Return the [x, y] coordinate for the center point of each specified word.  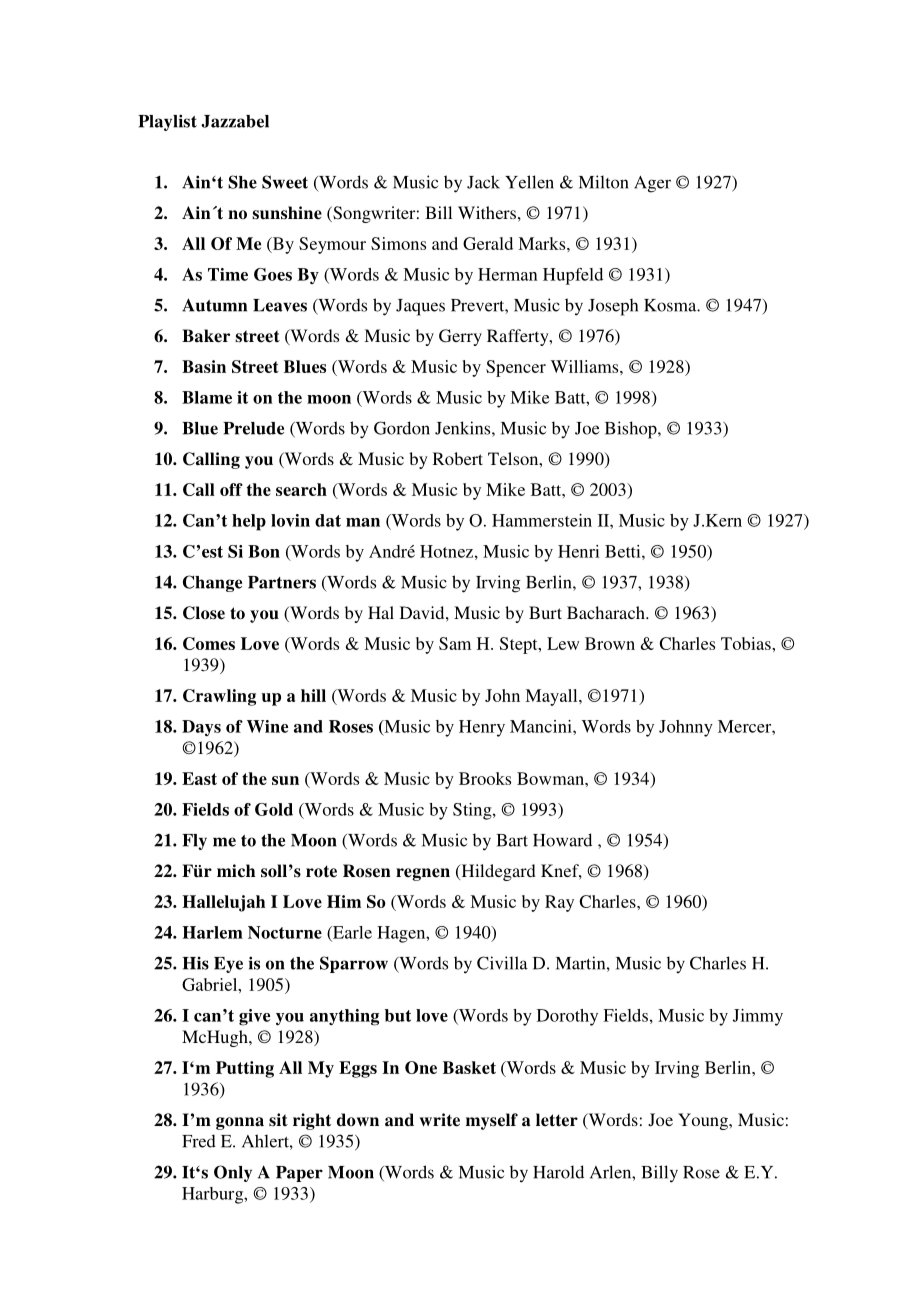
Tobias [747, 643]
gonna [240, 1123]
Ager [652, 184]
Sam [455, 643]
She [242, 182]
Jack [483, 182]
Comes [209, 643]
